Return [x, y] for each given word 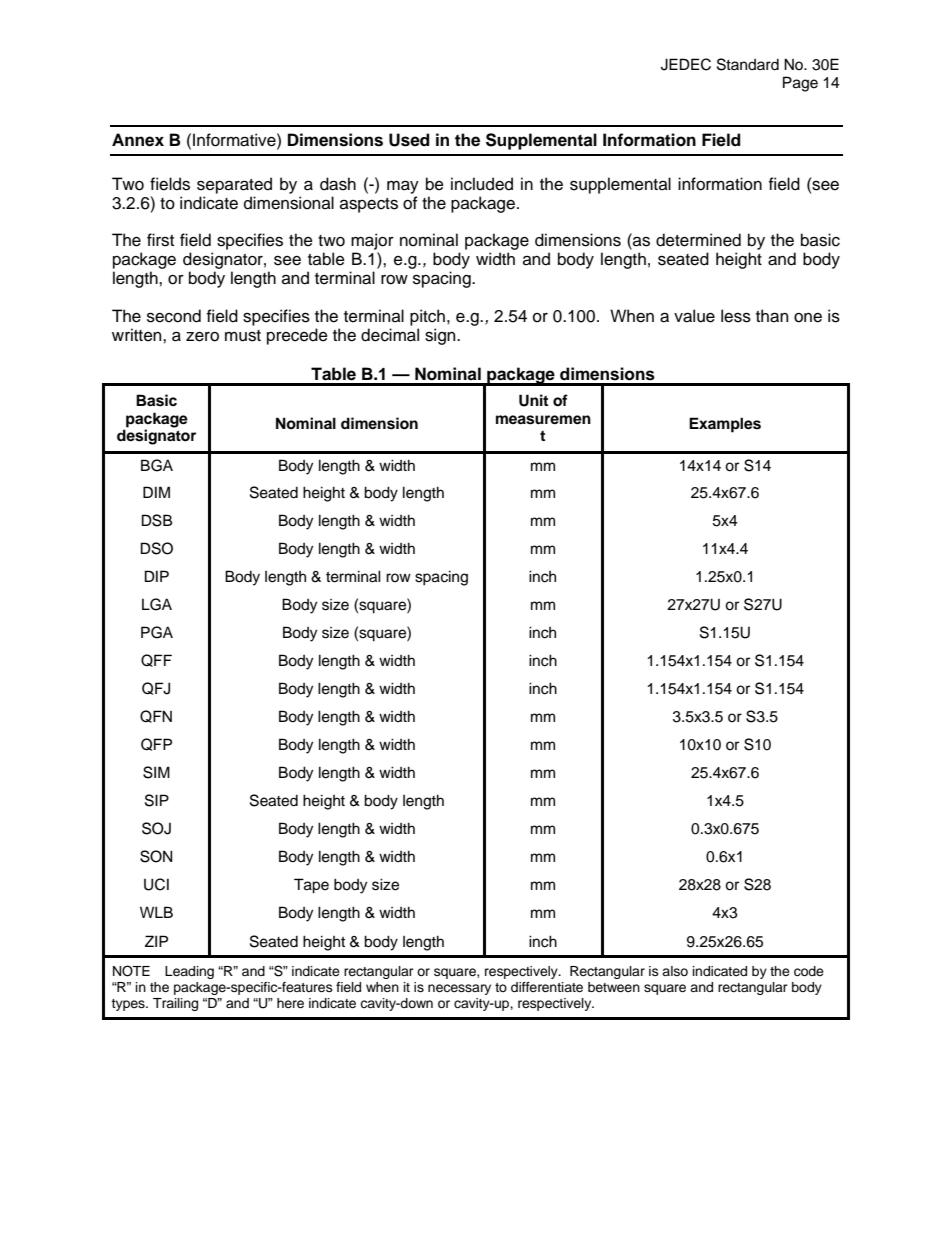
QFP [156, 744]
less [736, 316]
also [675, 971]
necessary [459, 989]
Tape [311, 886]
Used [409, 140]
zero [202, 337]
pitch [427, 317]
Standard [748, 64]
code [809, 971]
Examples [725, 425]
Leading [189, 972]
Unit [533, 400]
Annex [138, 140]
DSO [157, 548]
